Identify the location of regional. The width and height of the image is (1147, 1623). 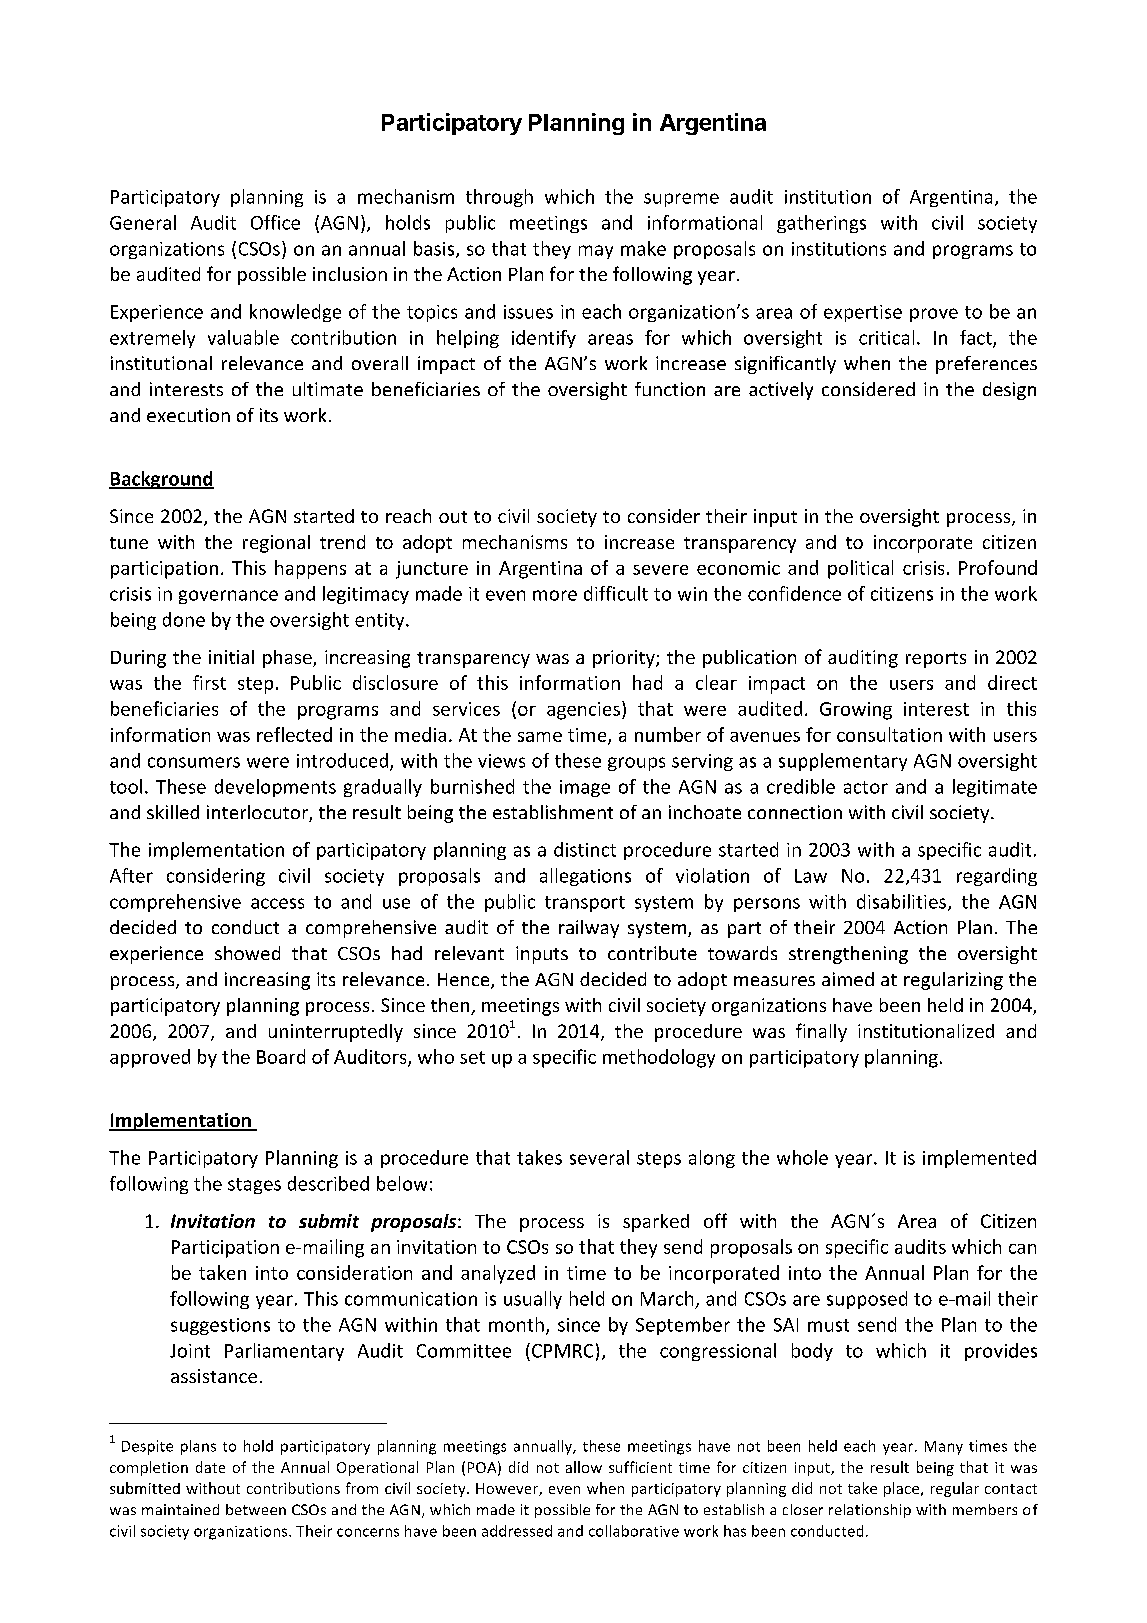
(276, 544).
